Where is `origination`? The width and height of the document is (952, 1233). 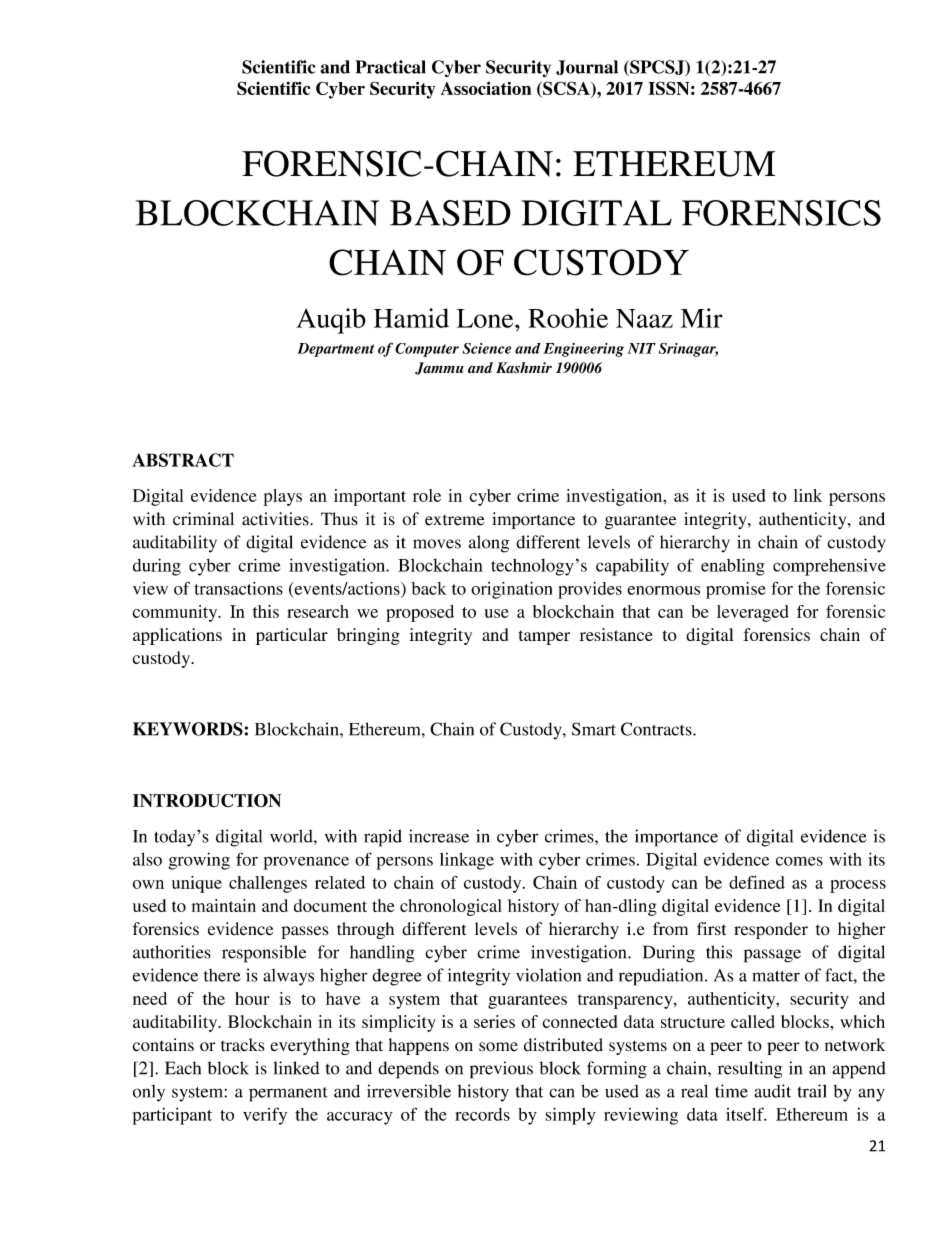 origination is located at coordinates (511, 590).
